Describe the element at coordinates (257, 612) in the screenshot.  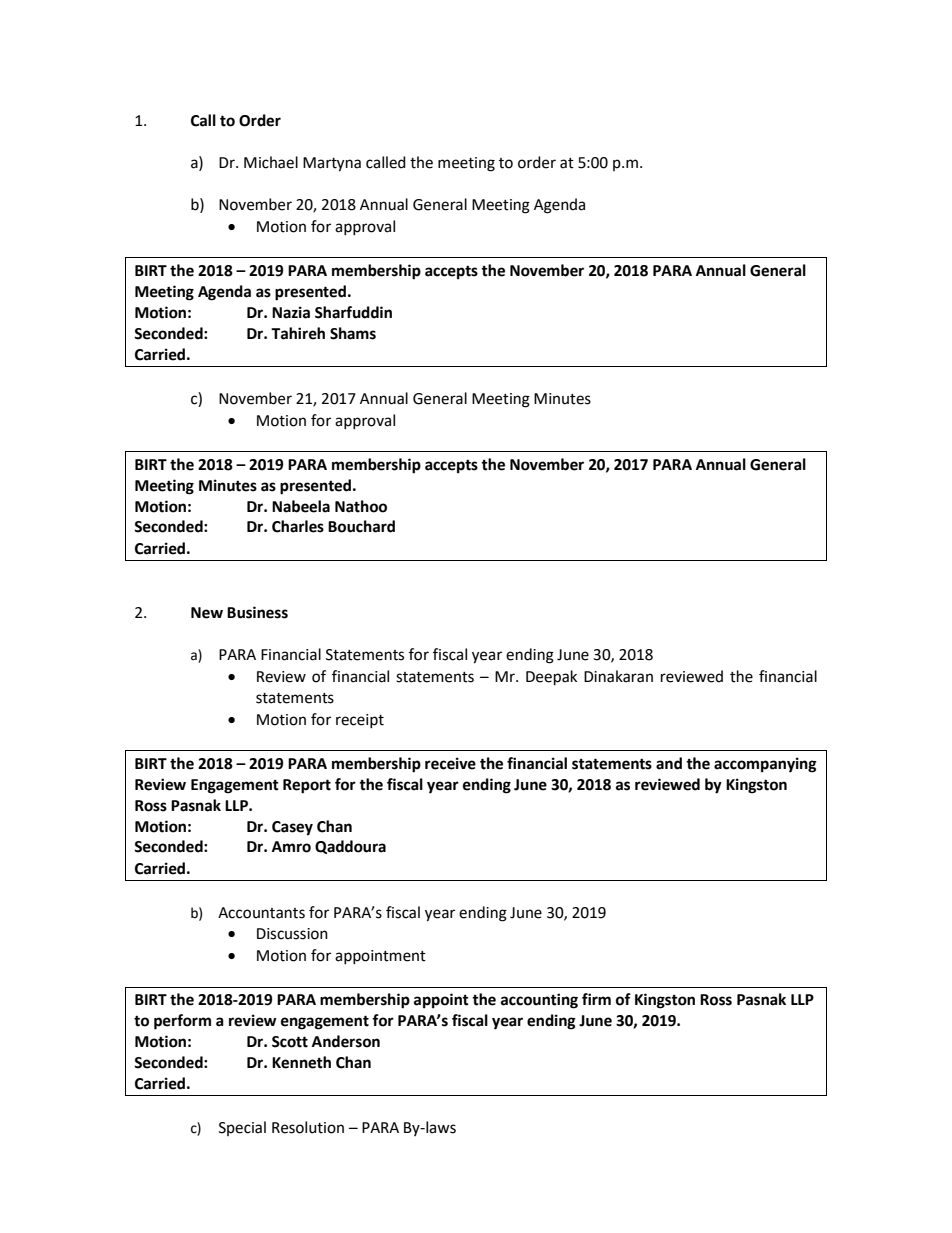
I see `Business` at that location.
